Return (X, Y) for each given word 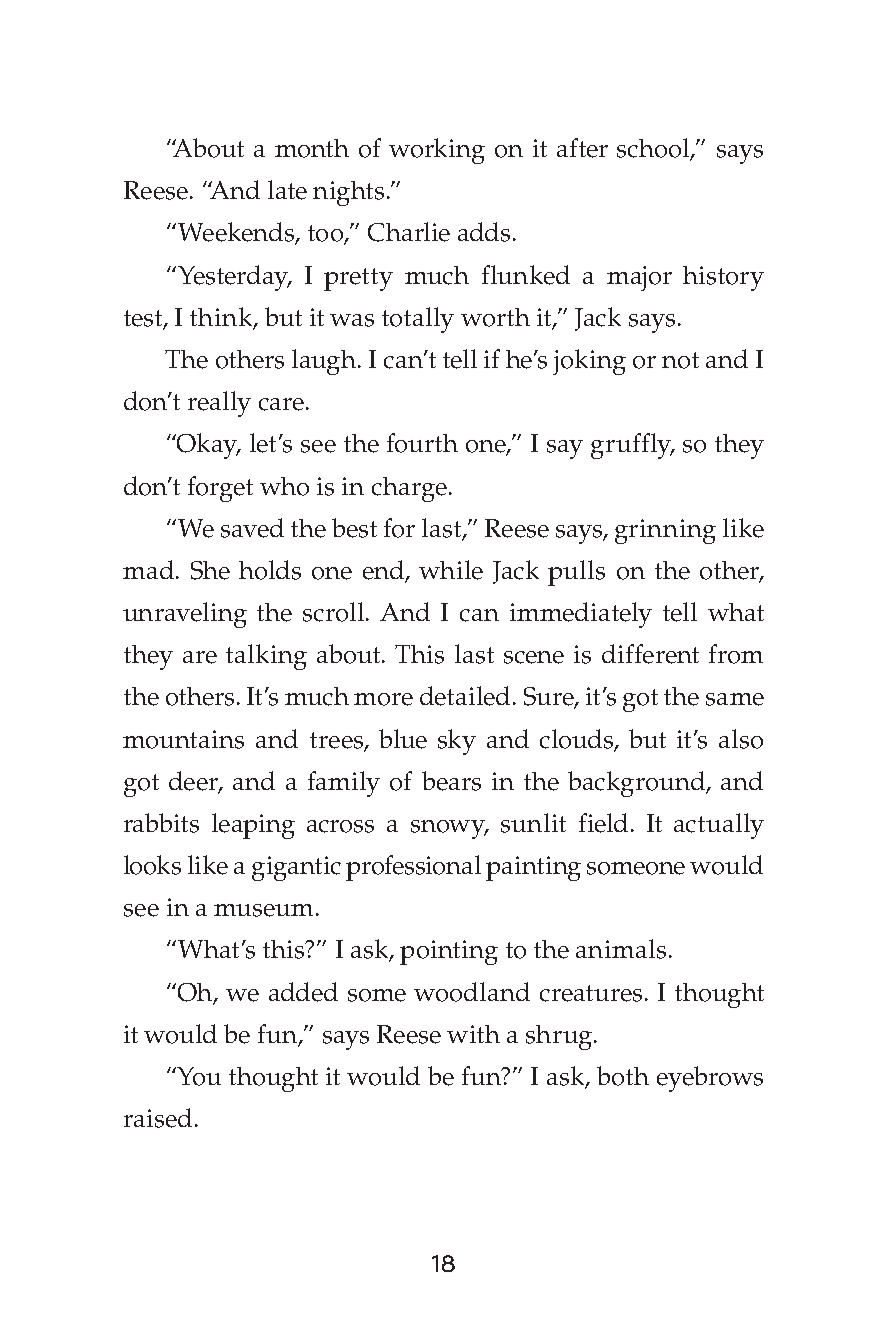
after (582, 148)
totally (418, 320)
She (210, 570)
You (199, 1076)
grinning (665, 531)
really (219, 404)
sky (457, 742)
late (287, 190)
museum (263, 910)
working (437, 151)
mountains (183, 739)
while (451, 570)
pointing (449, 952)
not (680, 360)
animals (621, 949)
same (735, 699)
